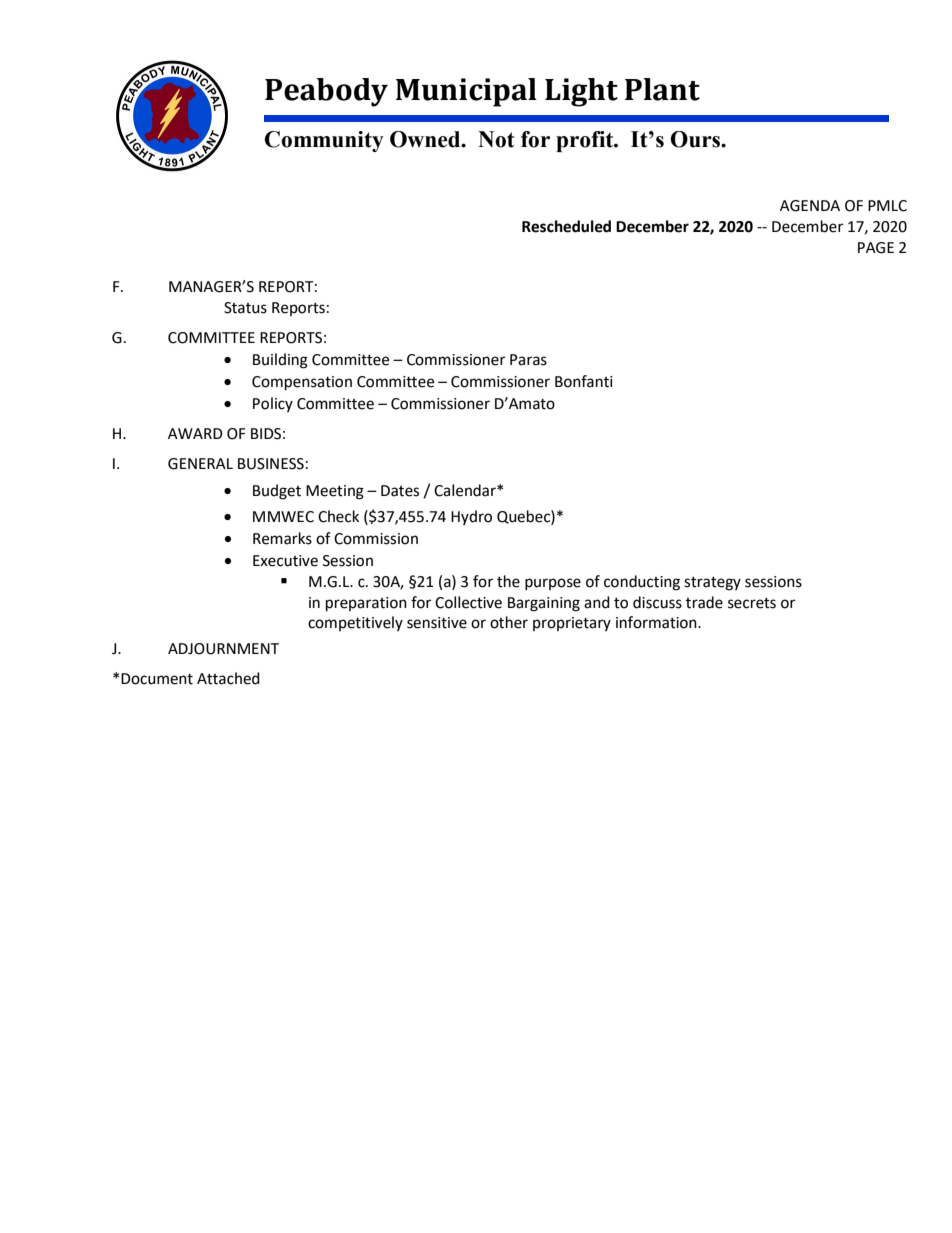  What do you see at coordinates (876, 248) in the screenshot?
I see `PAGE` at bounding box center [876, 248].
